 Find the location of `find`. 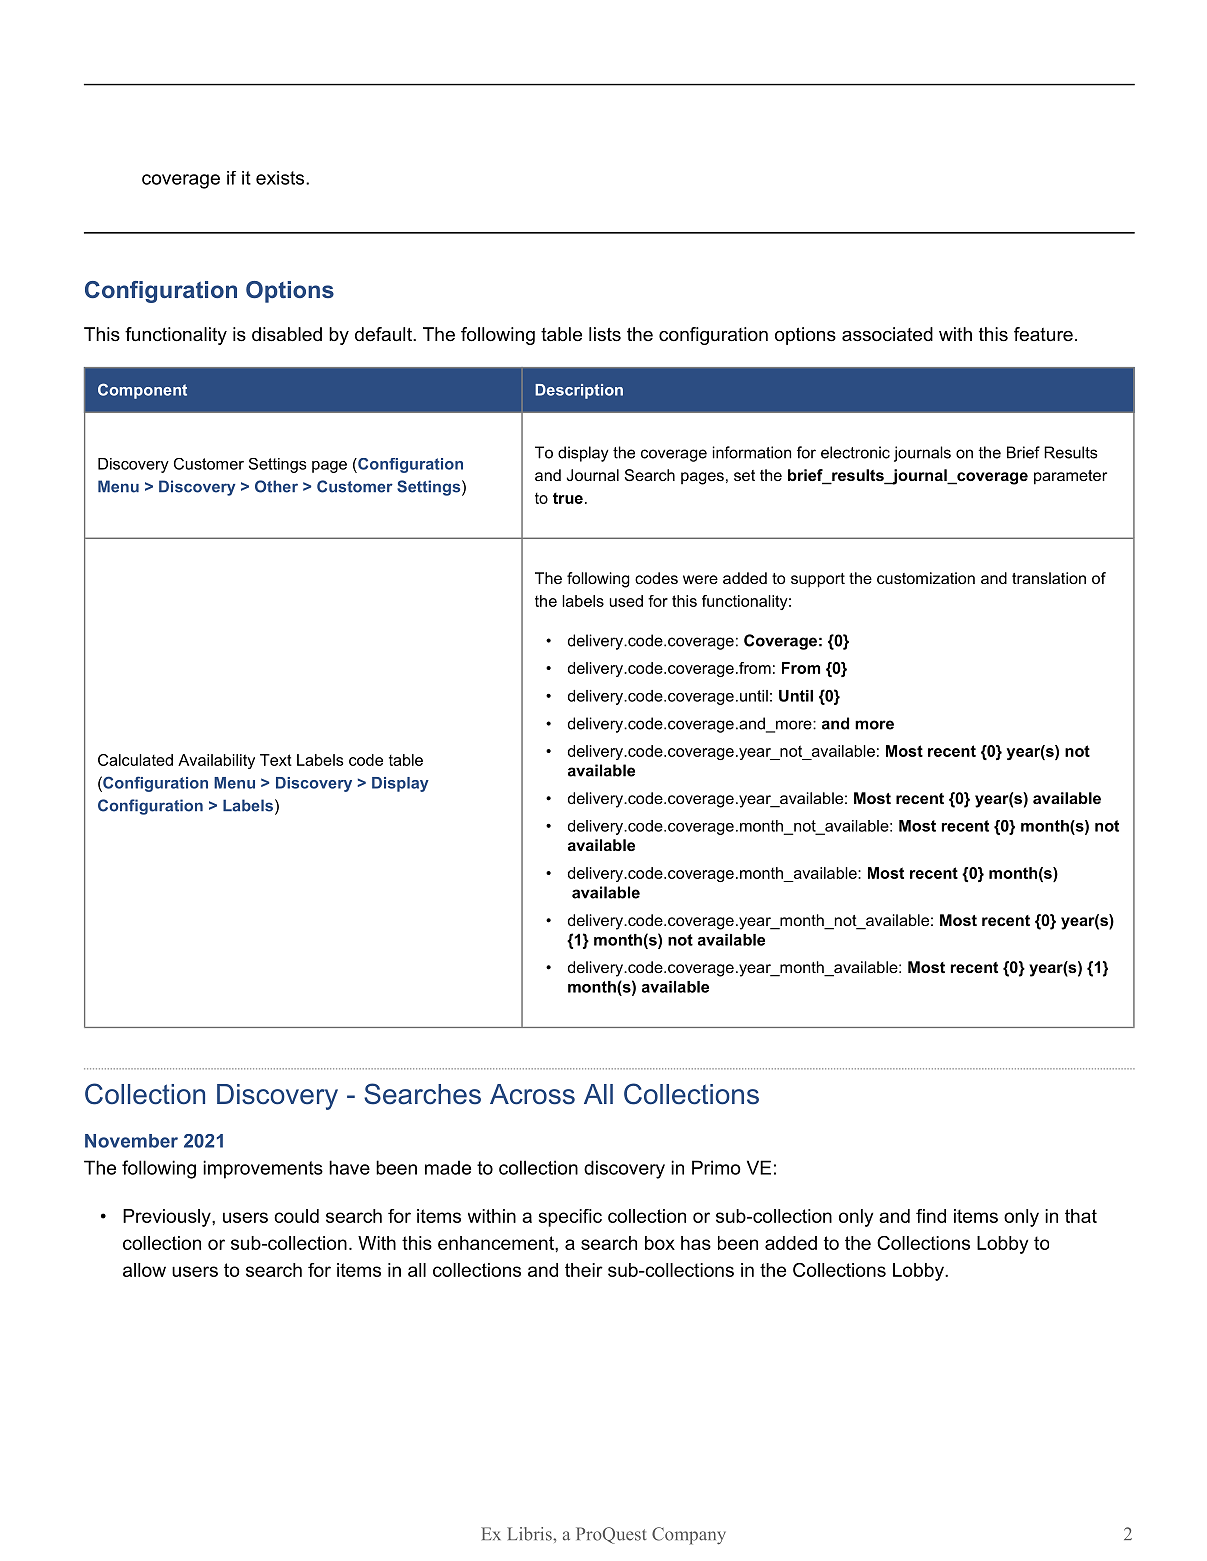

find is located at coordinates (931, 1216).
